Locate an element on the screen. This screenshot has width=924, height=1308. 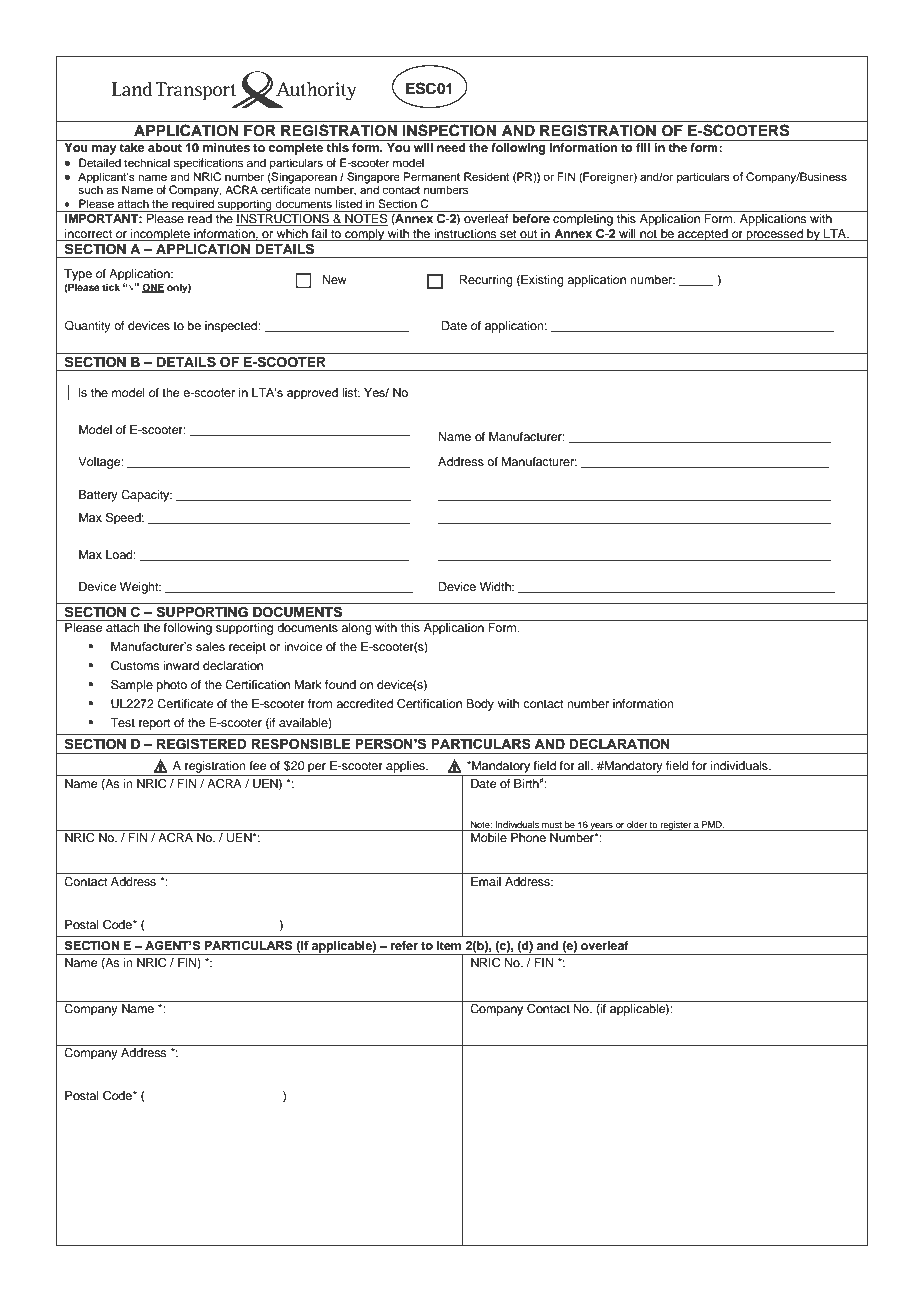
accepted is located at coordinates (703, 235).
